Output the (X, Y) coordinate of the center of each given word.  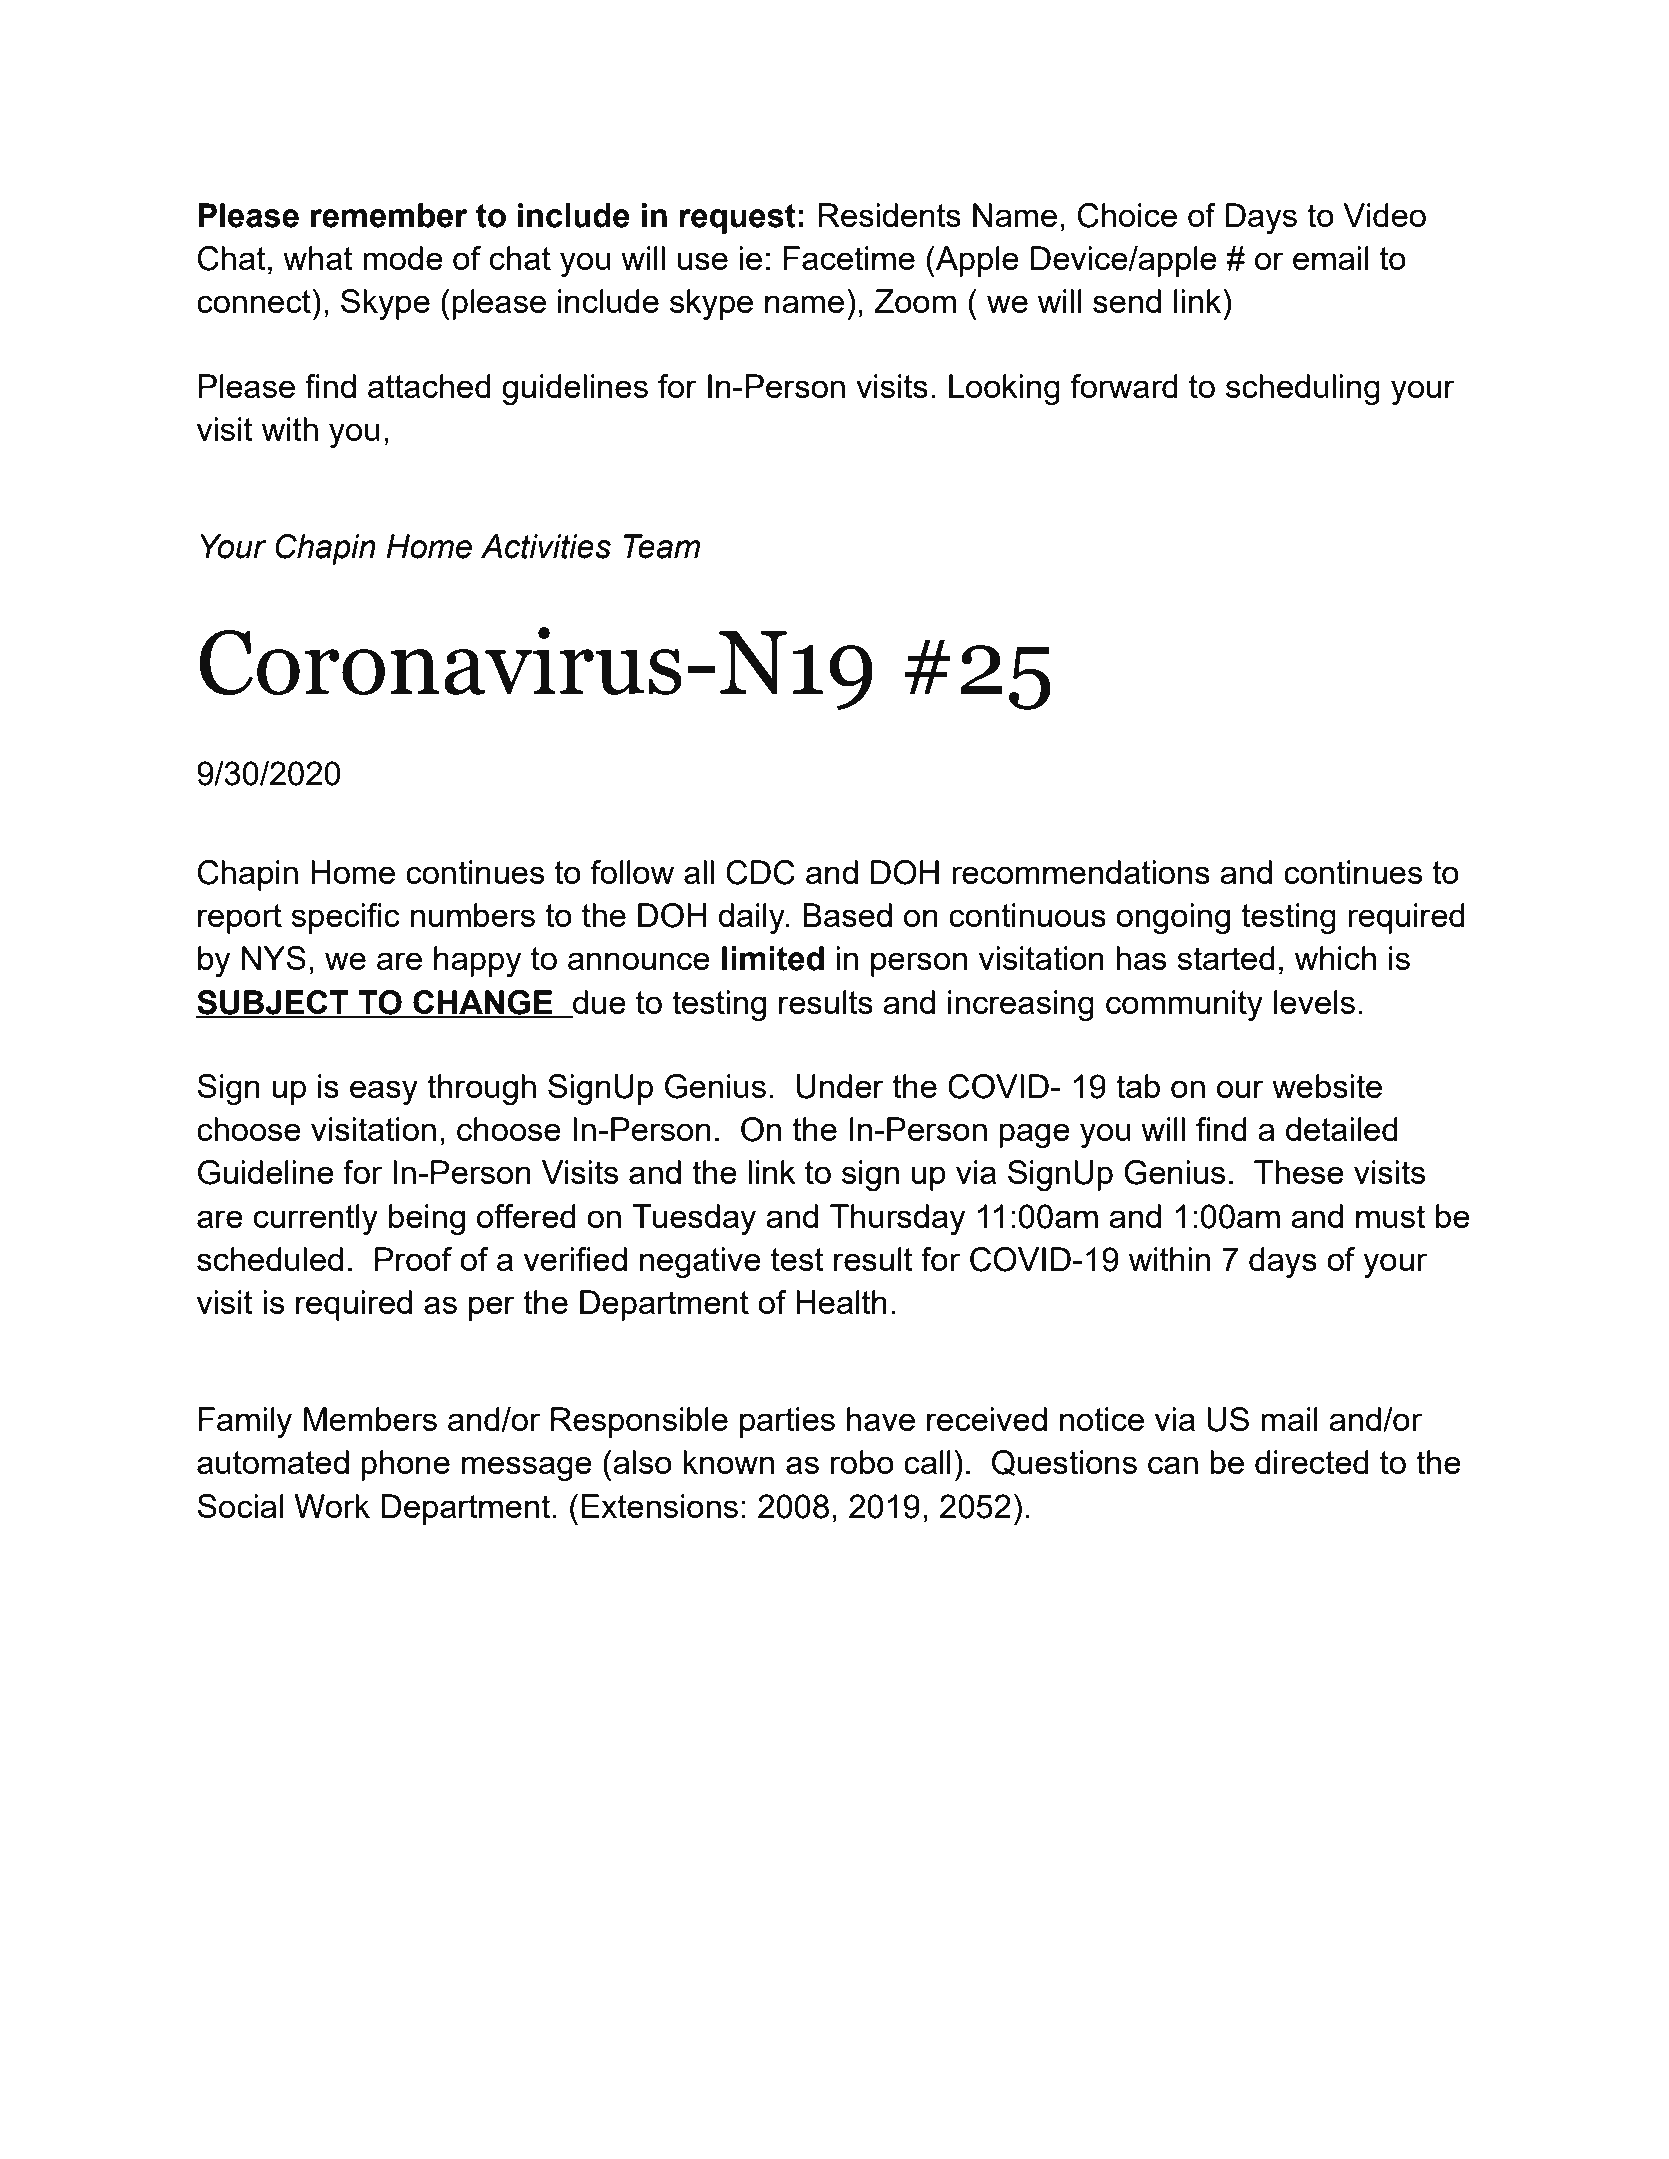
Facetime (849, 258)
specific (345, 918)
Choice (1127, 215)
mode (403, 258)
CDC (760, 872)
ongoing (1173, 918)
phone (405, 1465)
